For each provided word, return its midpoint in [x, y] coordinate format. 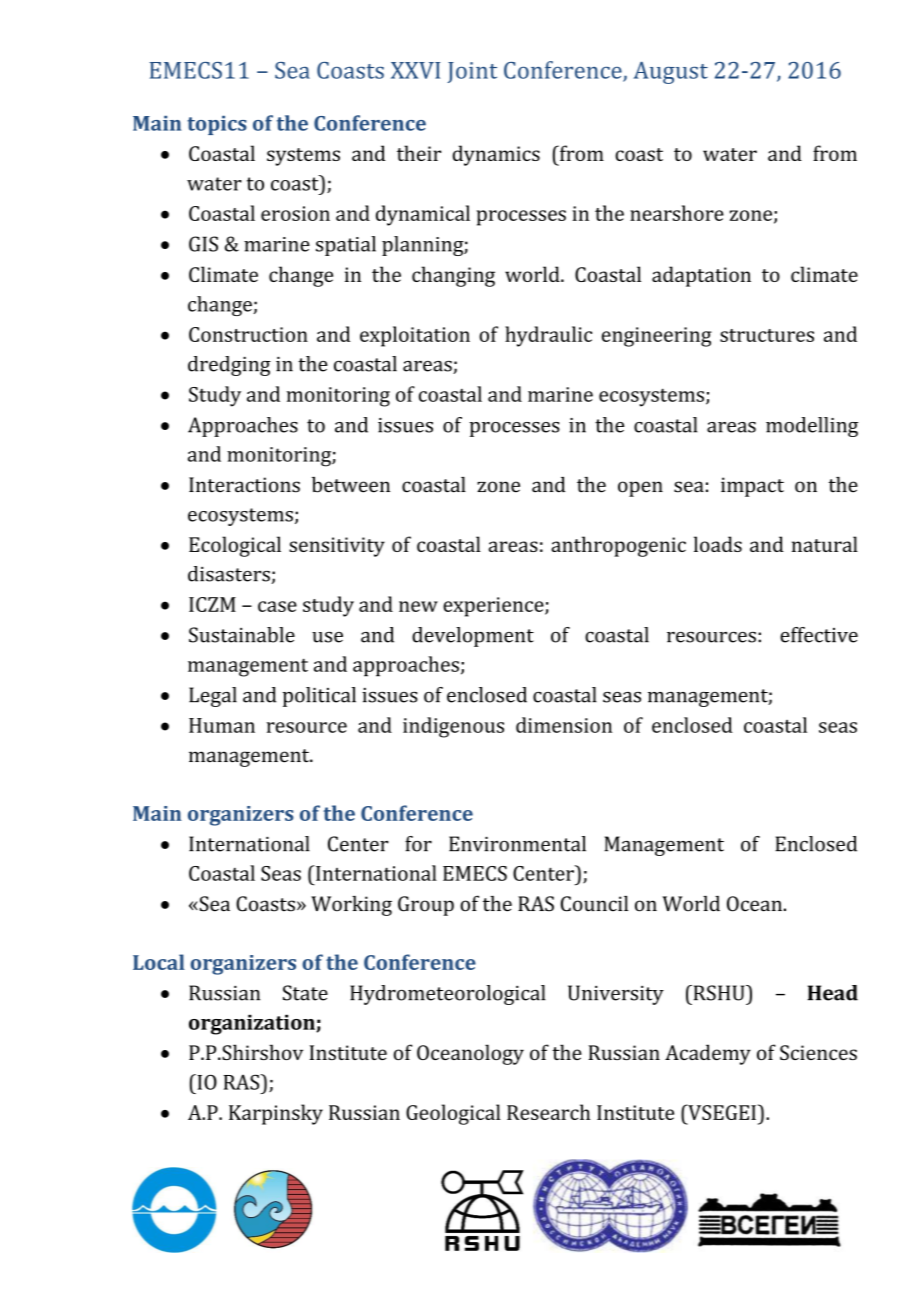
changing [453, 276]
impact [752, 487]
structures [767, 335]
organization [253, 1024]
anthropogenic [618, 546]
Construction [248, 334]
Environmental [517, 844]
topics [217, 125]
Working [351, 906]
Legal [213, 697]
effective [819, 635]
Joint [472, 72]
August [670, 73]
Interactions [244, 485]
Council [594, 904]
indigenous [453, 727]
